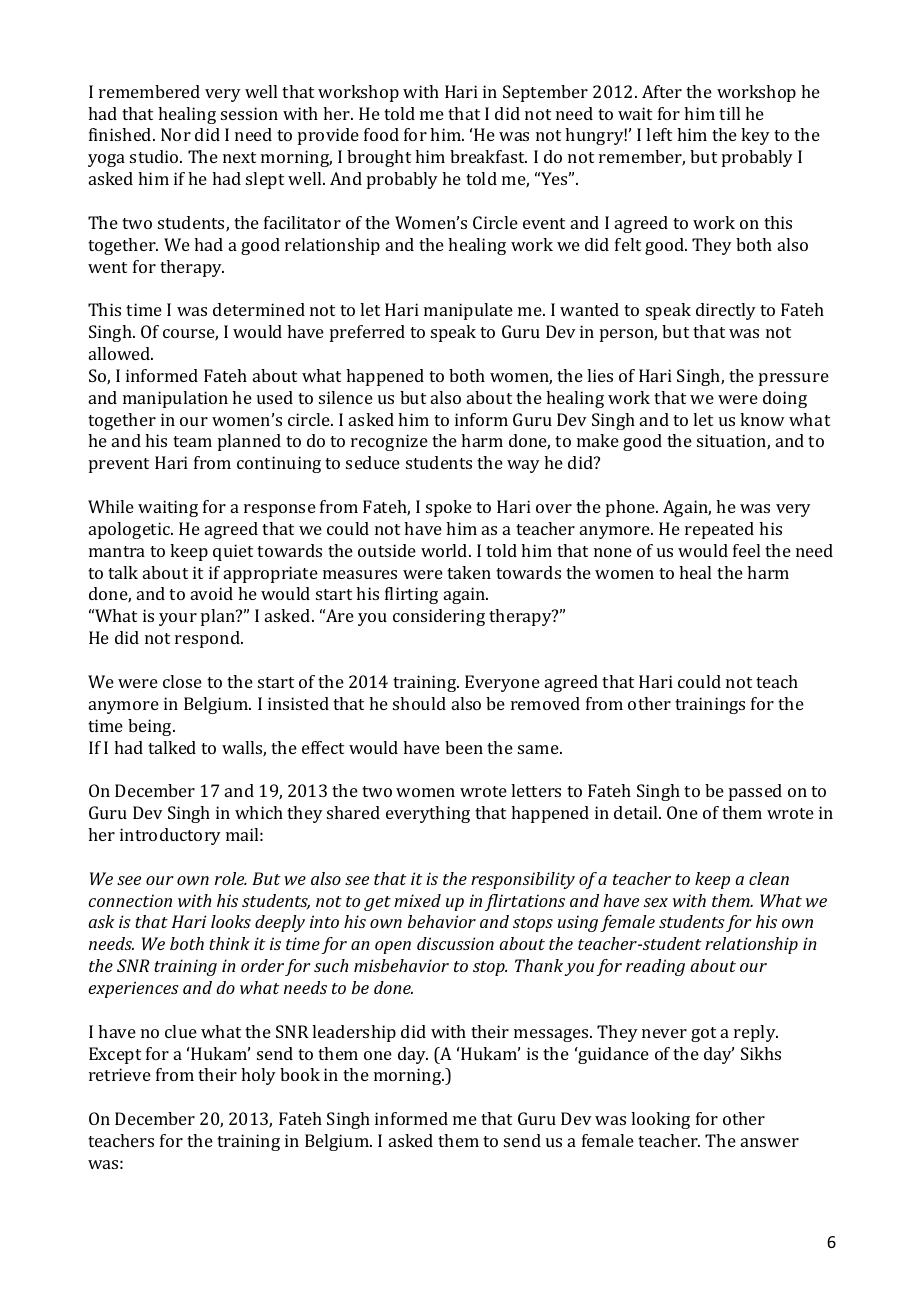  I want to click on introductory, so click(170, 836).
